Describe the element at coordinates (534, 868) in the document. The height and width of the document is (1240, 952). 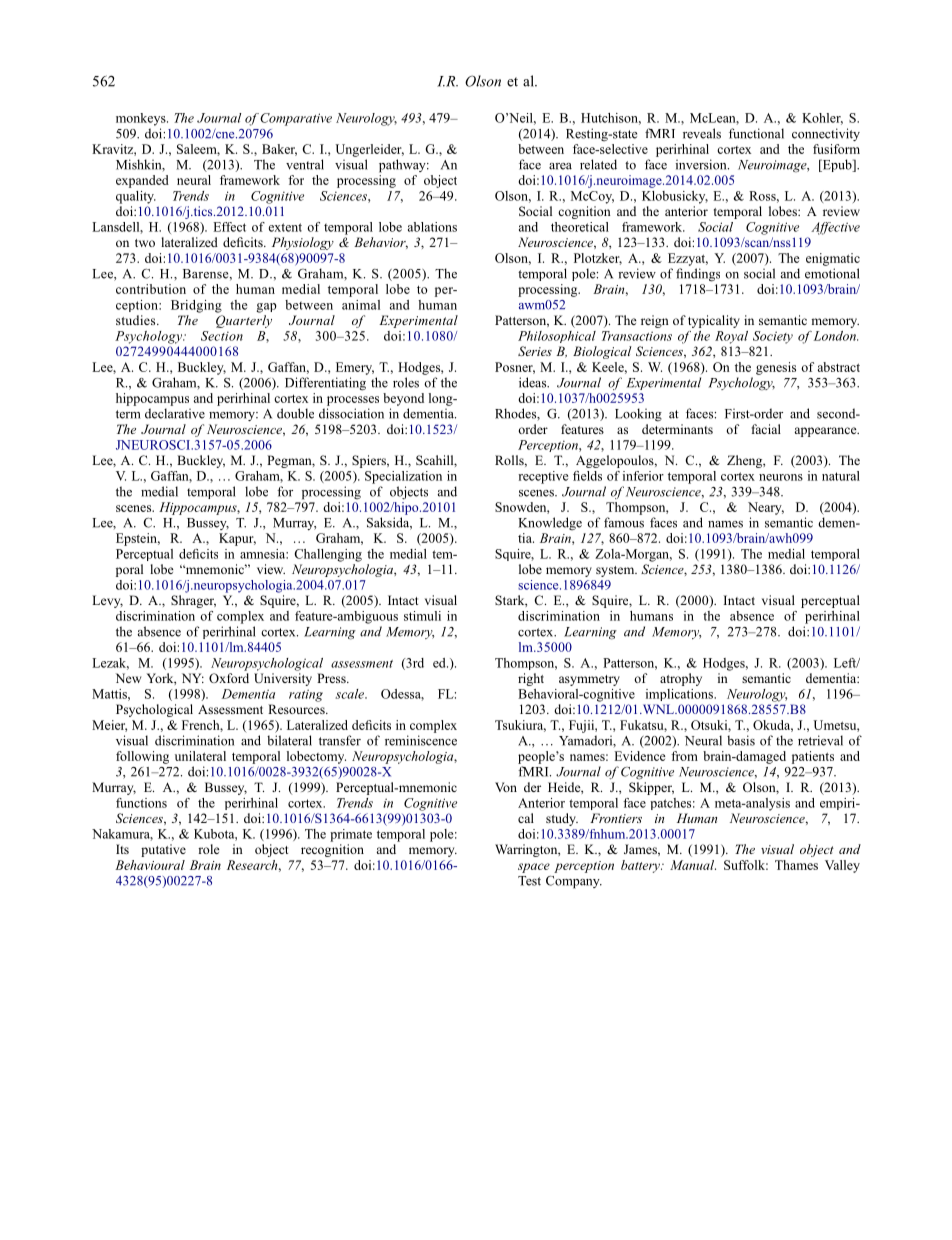
I see `space` at that location.
